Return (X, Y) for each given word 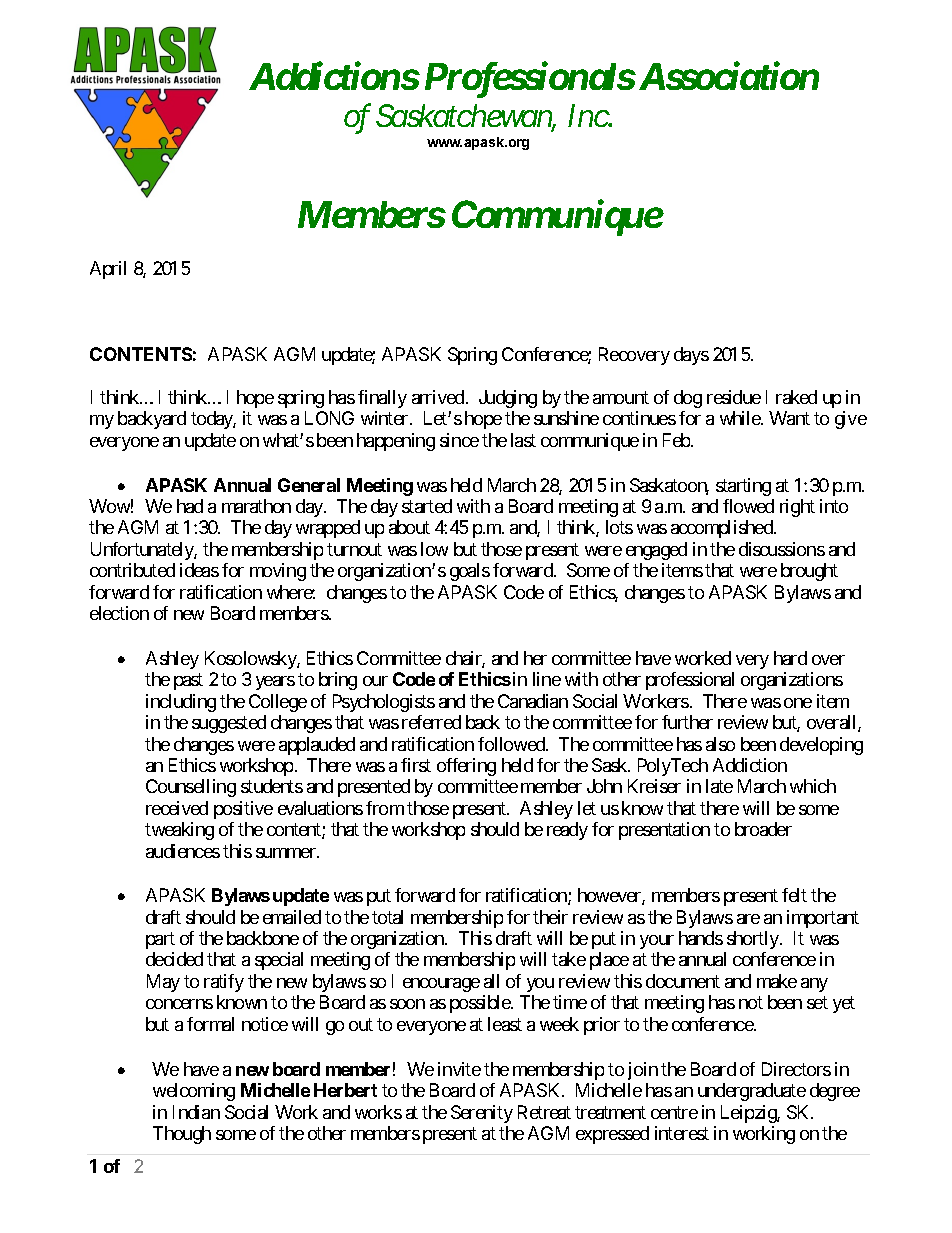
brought (809, 572)
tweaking (179, 831)
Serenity (482, 1114)
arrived (438, 397)
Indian (196, 1112)
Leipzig (749, 1114)
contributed (132, 570)
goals (470, 572)
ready (567, 831)
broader (763, 829)
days (691, 356)
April (108, 270)
